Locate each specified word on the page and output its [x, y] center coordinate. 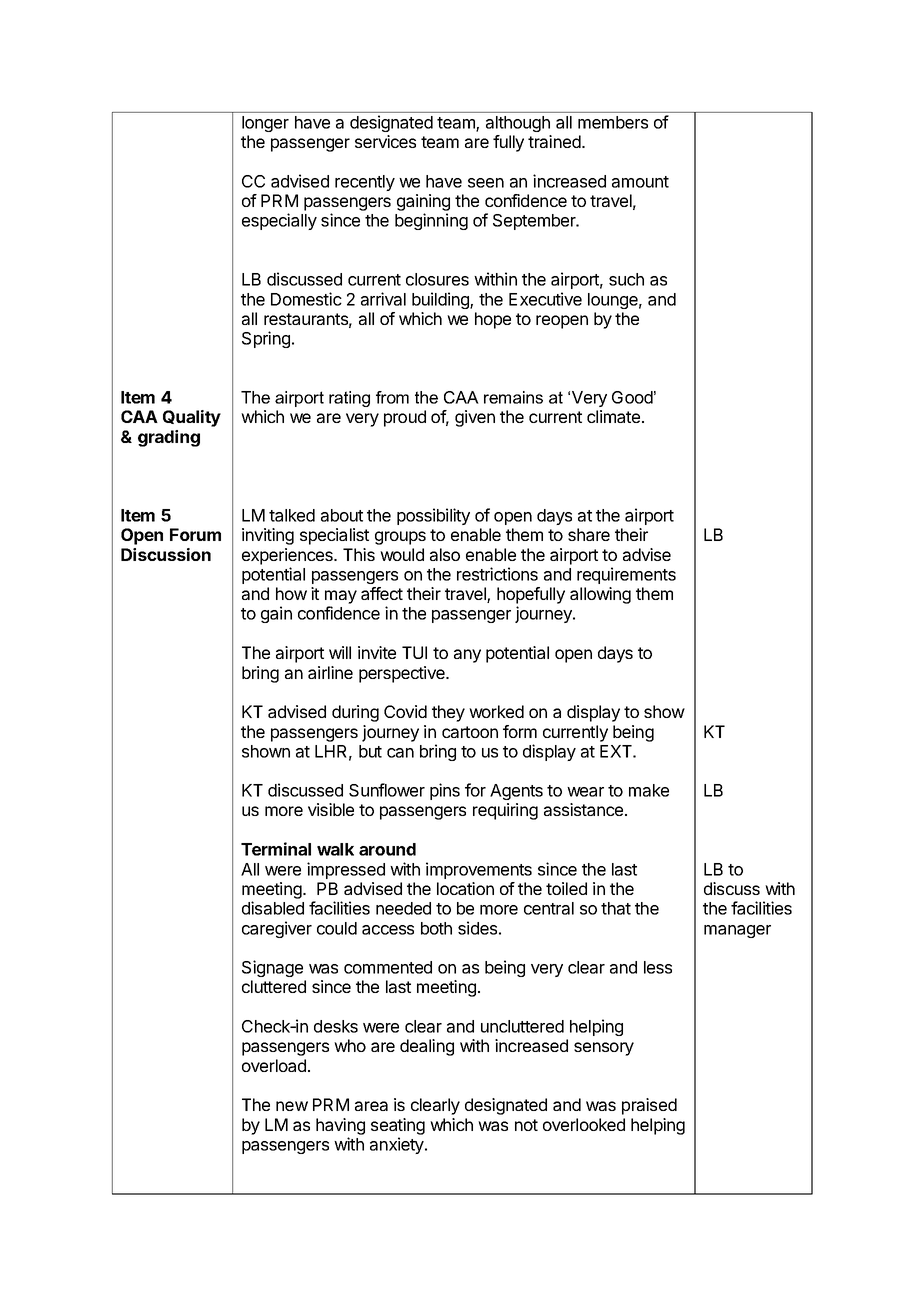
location [465, 888]
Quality [192, 418]
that [616, 908]
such [626, 279]
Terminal [276, 849]
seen [486, 183]
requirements [626, 575]
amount [640, 182]
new [292, 1106]
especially [279, 221]
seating [398, 1126]
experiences [288, 556]
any [467, 656]
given [475, 418]
